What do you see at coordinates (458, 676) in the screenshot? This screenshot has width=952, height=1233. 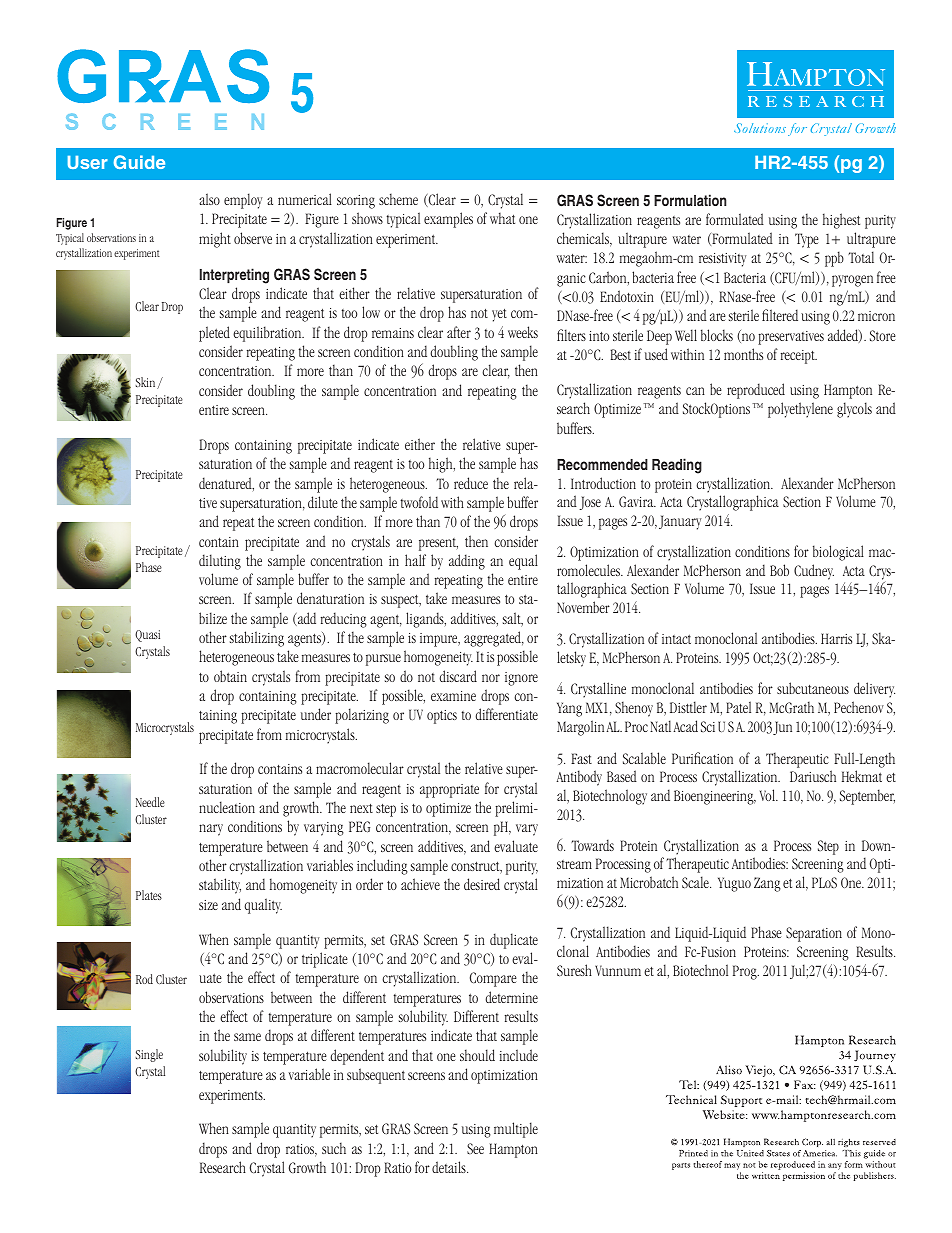 I see `discard` at bounding box center [458, 676].
